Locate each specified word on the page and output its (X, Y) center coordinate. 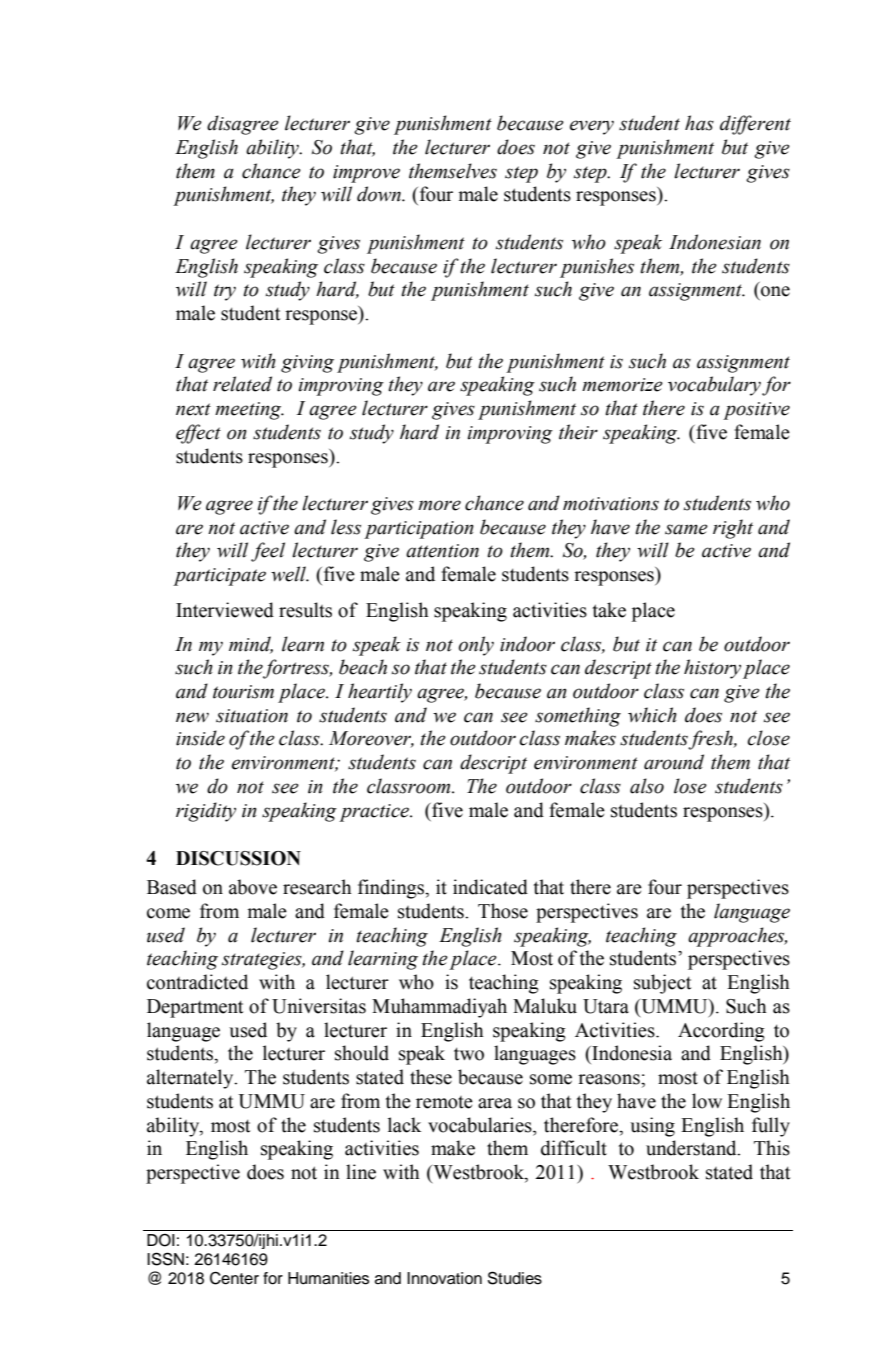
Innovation (444, 1278)
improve (366, 174)
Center (234, 1278)
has (699, 123)
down (380, 194)
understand (692, 1148)
